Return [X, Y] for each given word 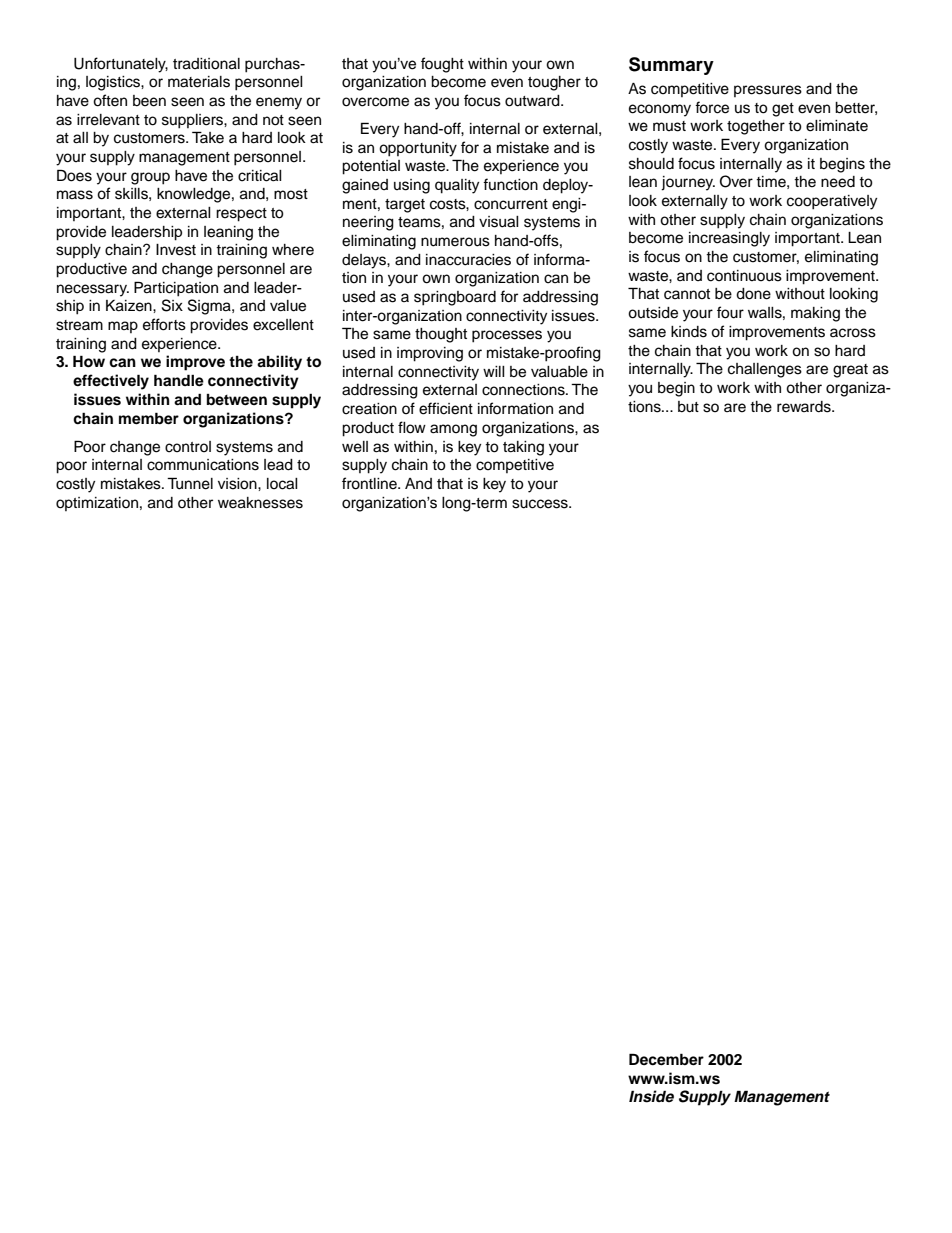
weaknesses [260, 503]
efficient [446, 408]
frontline [370, 483]
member [149, 418]
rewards [805, 407]
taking [523, 448]
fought [442, 65]
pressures [768, 91]
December [666, 1059]
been [149, 101]
